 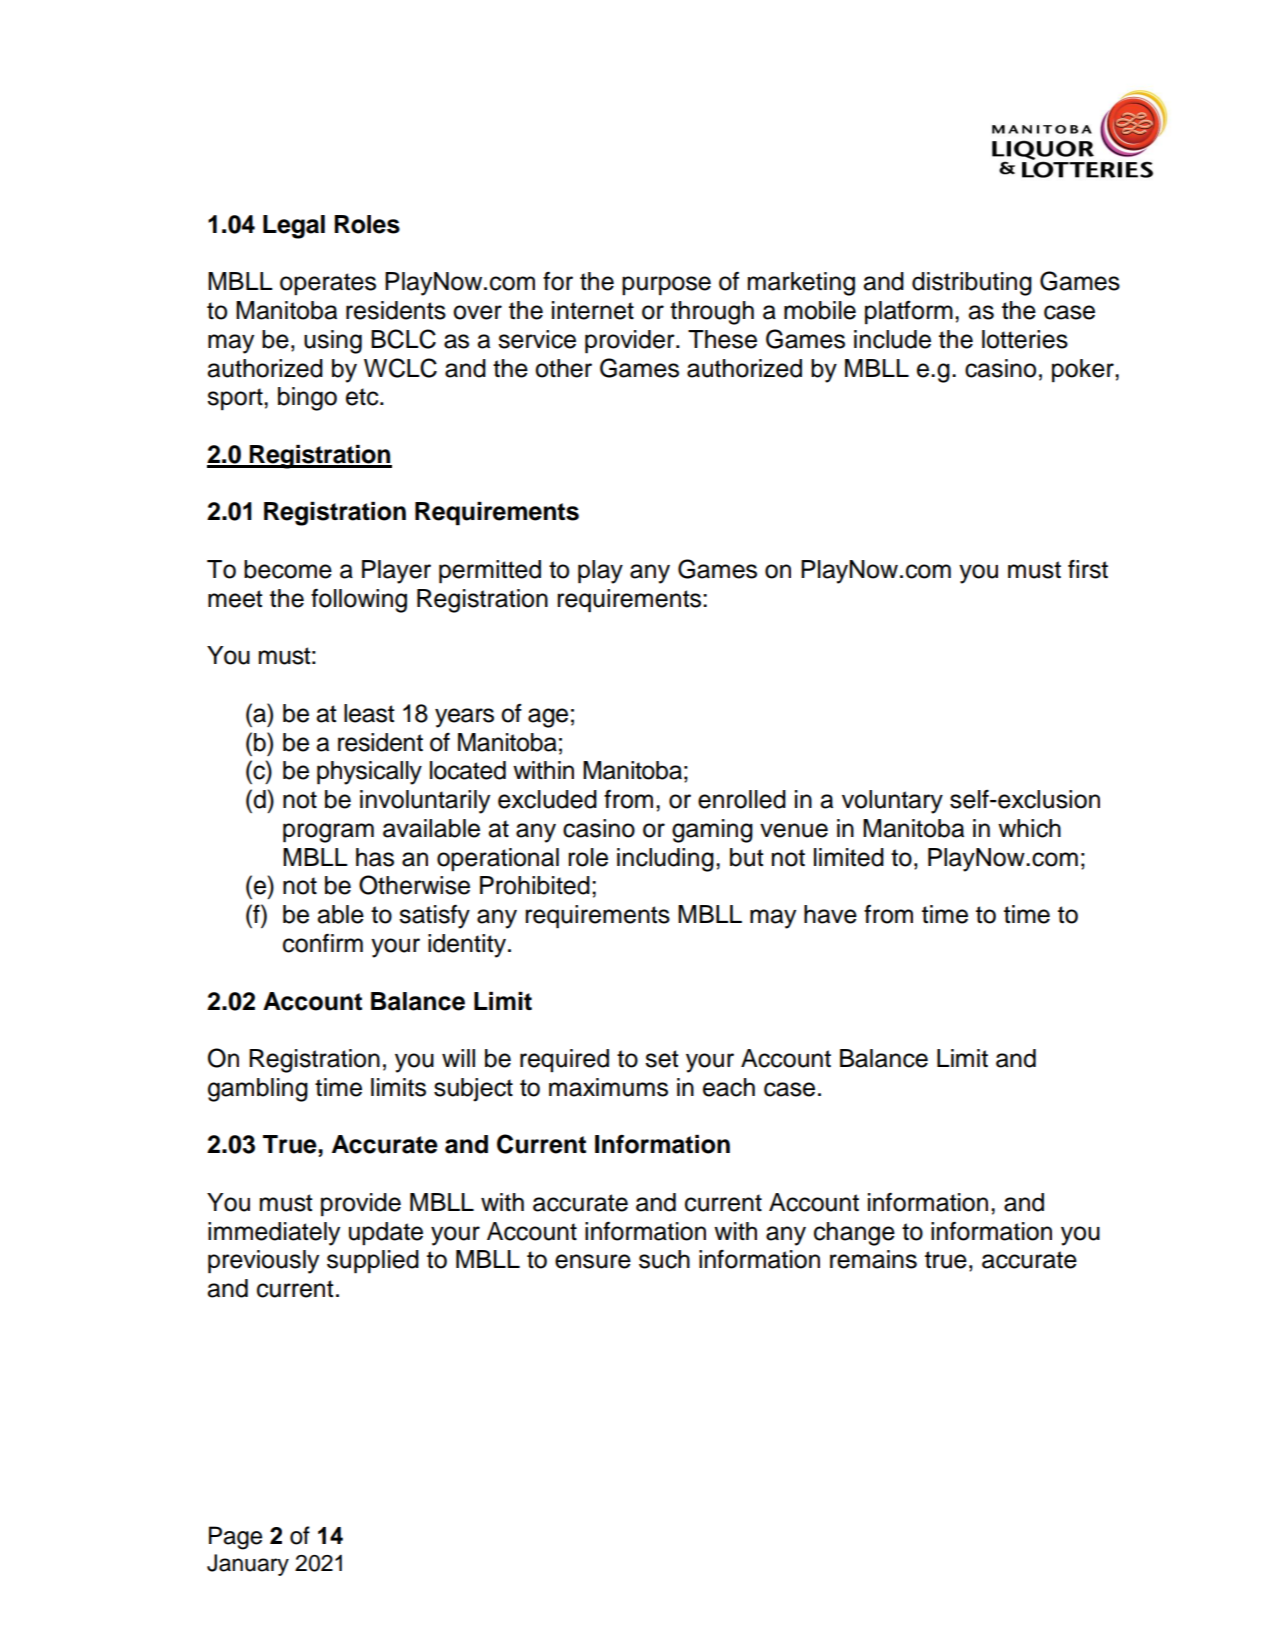 I want to click on which, so click(x=1029, y=828).
